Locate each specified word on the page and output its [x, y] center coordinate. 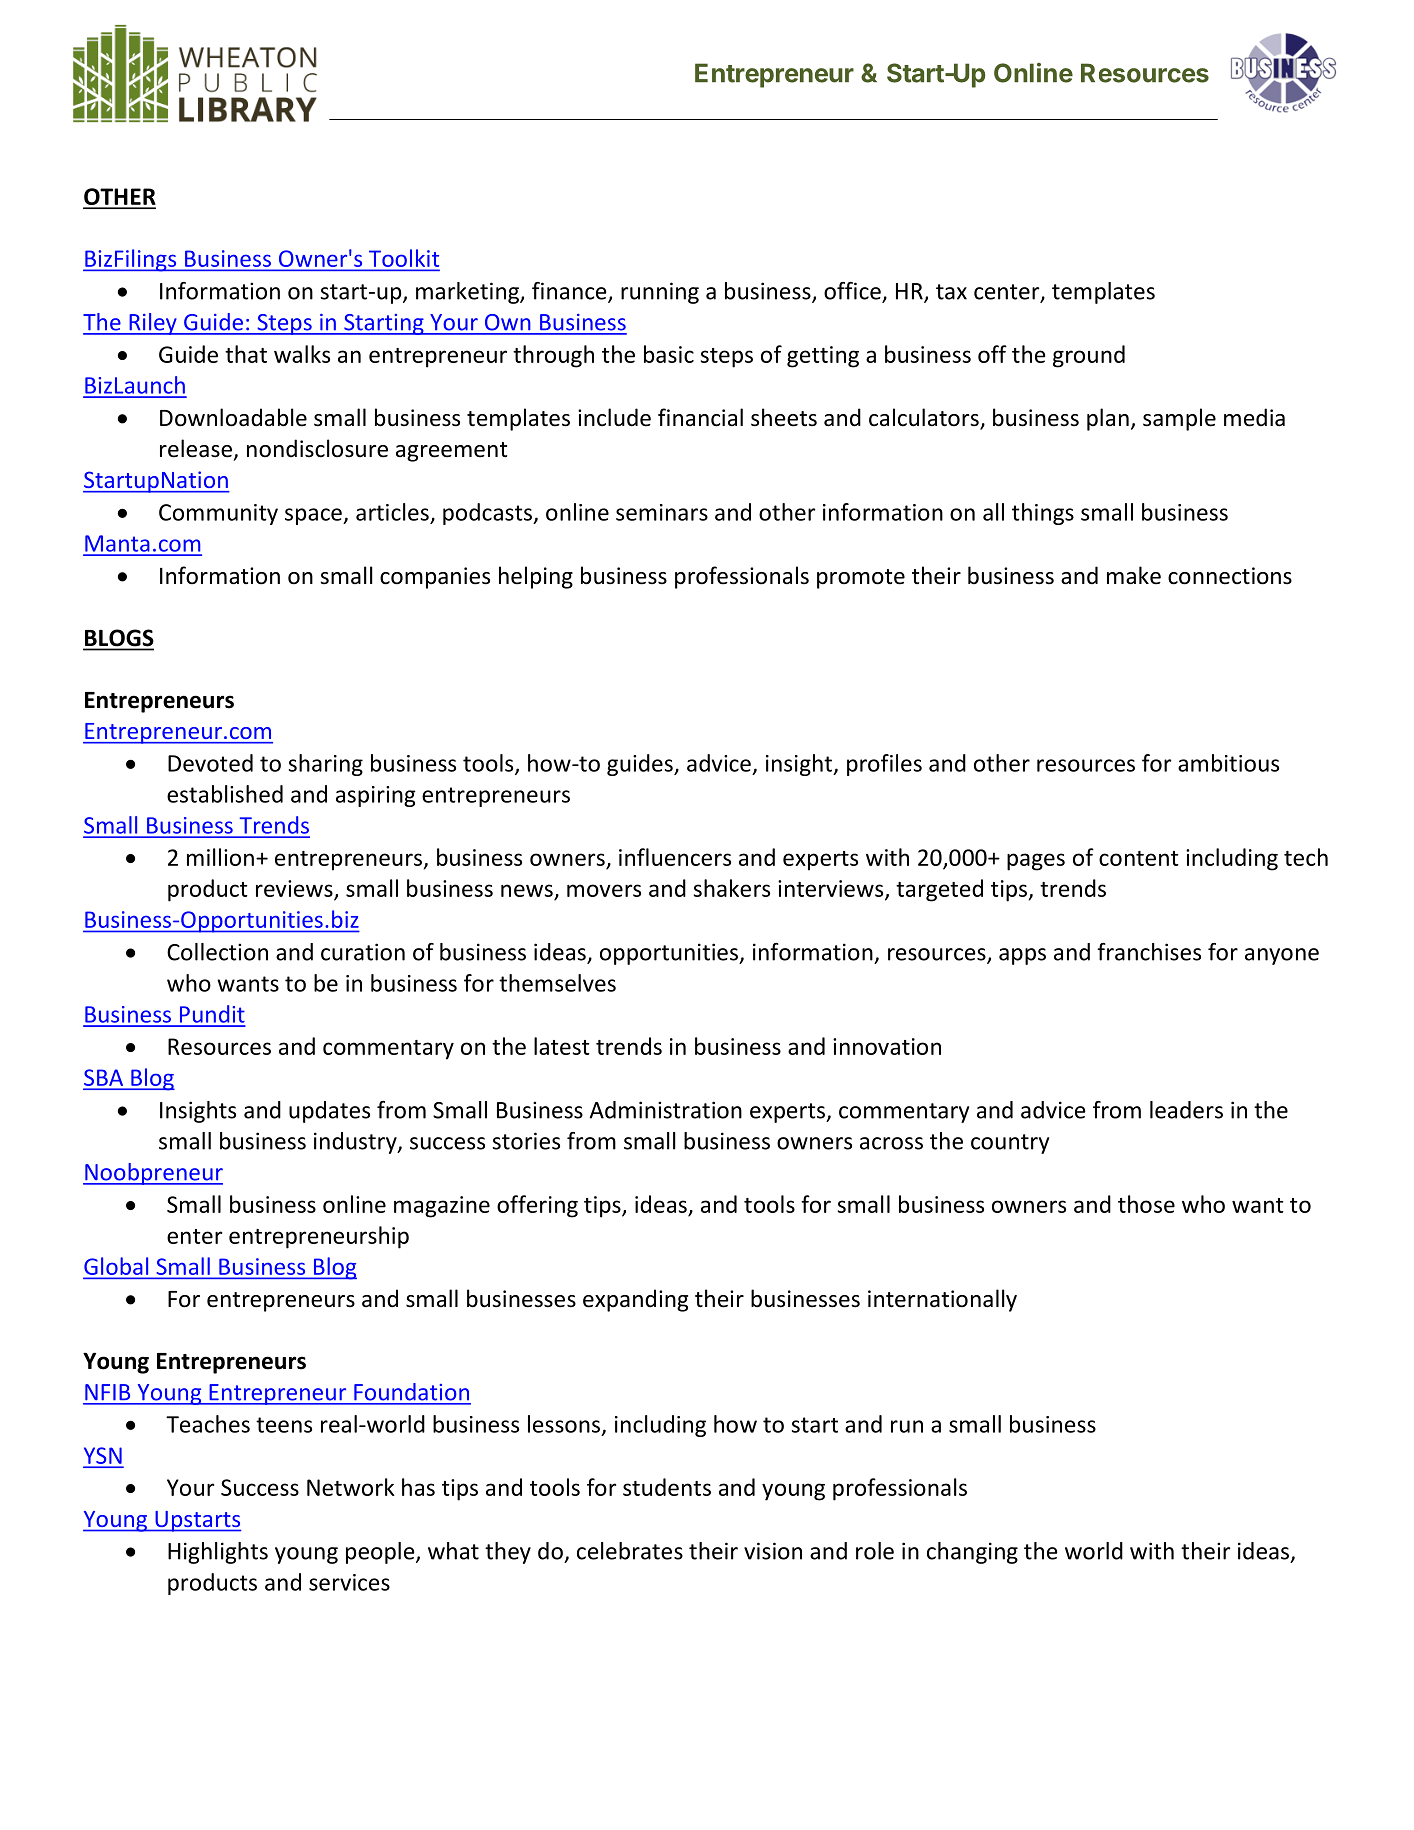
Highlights [218, 1553]
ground [1089, 356]
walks [302, 354]
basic [669, 354]
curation [363, 952]
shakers [732, 888]
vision [773, 1551]
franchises [1149, 952]
